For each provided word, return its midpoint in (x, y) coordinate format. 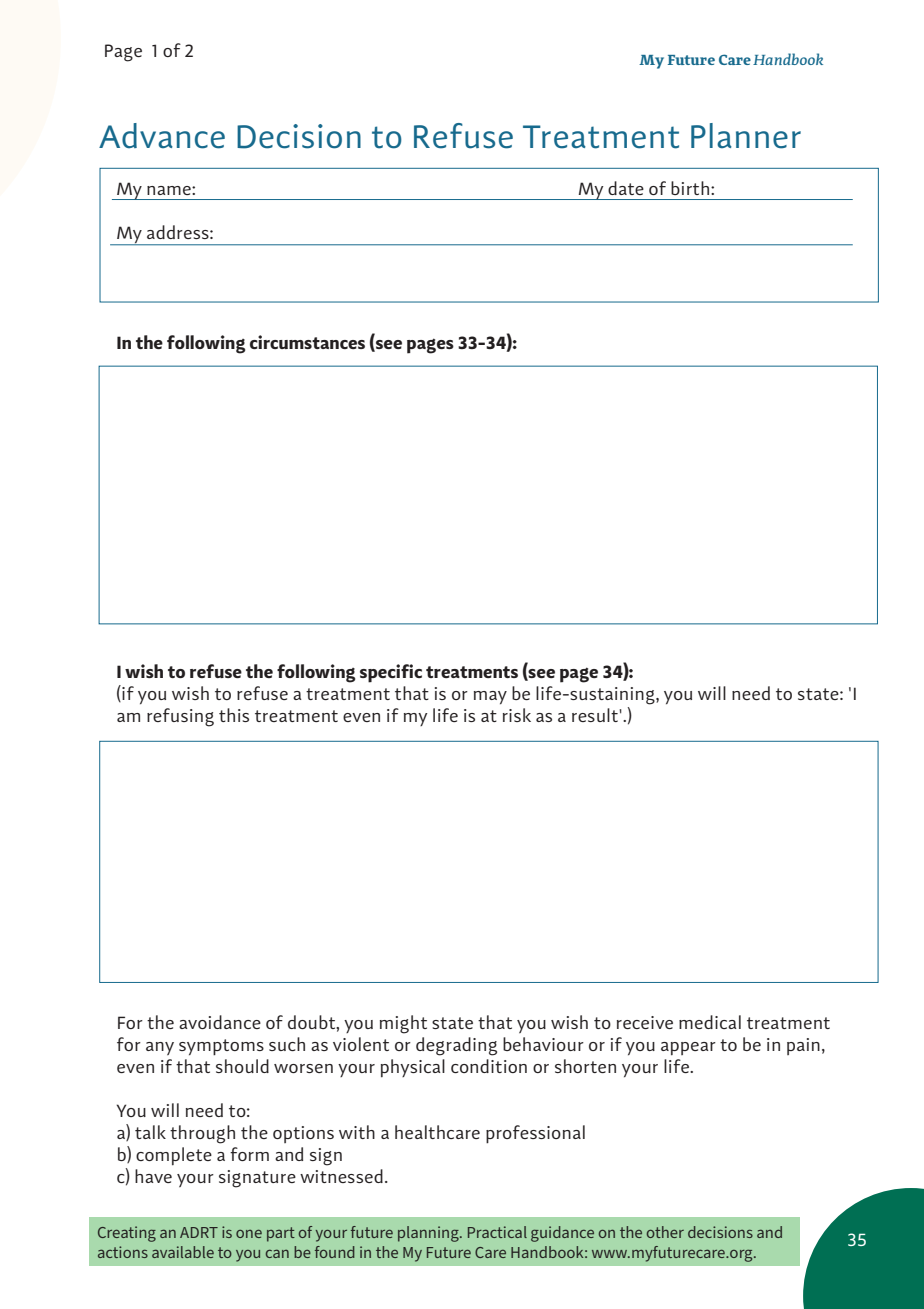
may (490, 697)
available (183, 1252)
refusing (180, 717)
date (626, 188)
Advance (162, 136)
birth (690, 188)
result (595, 715)
